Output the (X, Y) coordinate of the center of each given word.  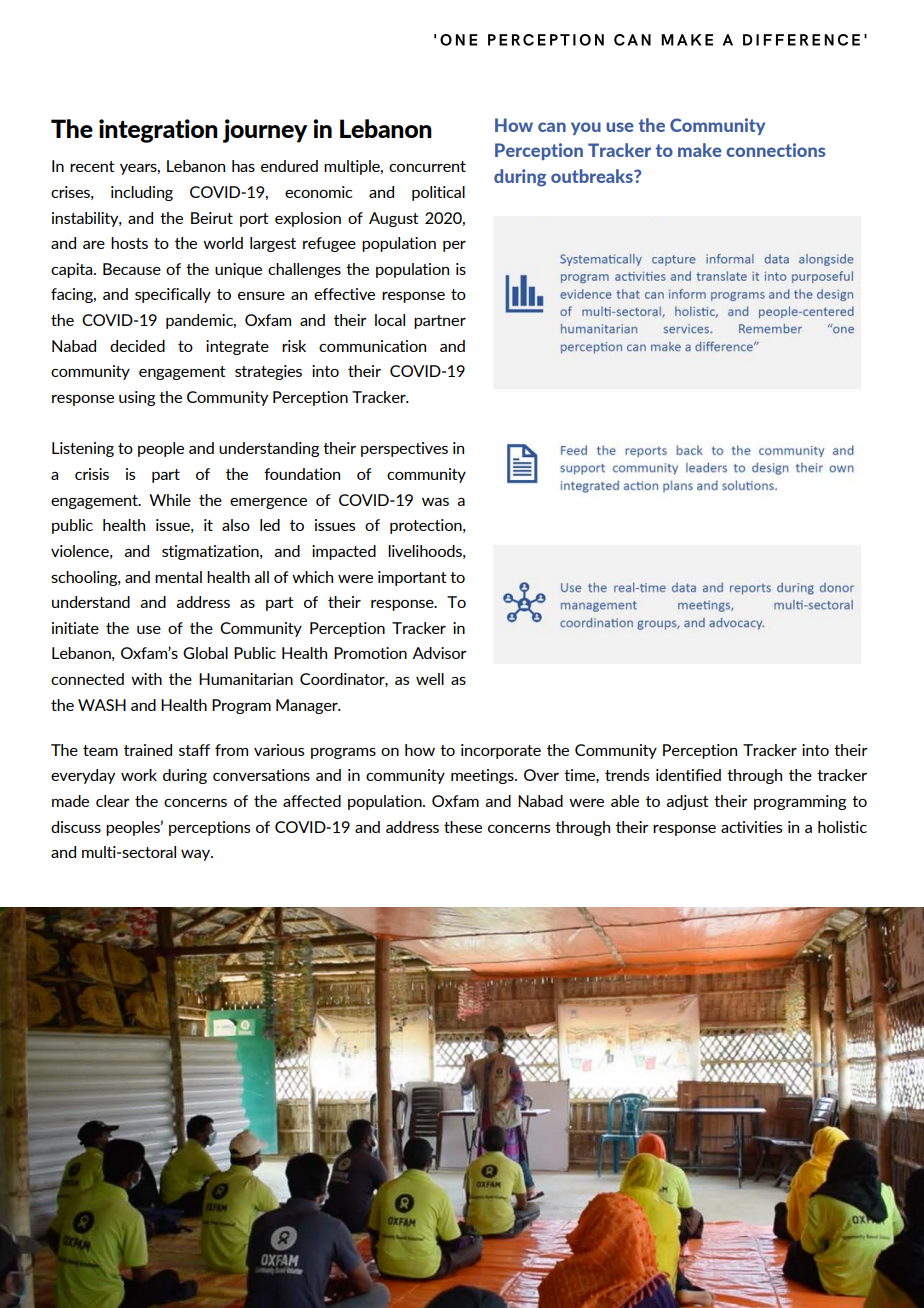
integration (158, 131)
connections (775, 150)
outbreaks (593, 176)
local (390, 320)
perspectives (404, 449)
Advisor (439, 653)
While (170, 500)
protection (427, 526)
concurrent (427, 166)
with (146, 679)
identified (688, 775)
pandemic (201, 321)
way (197, 855)
